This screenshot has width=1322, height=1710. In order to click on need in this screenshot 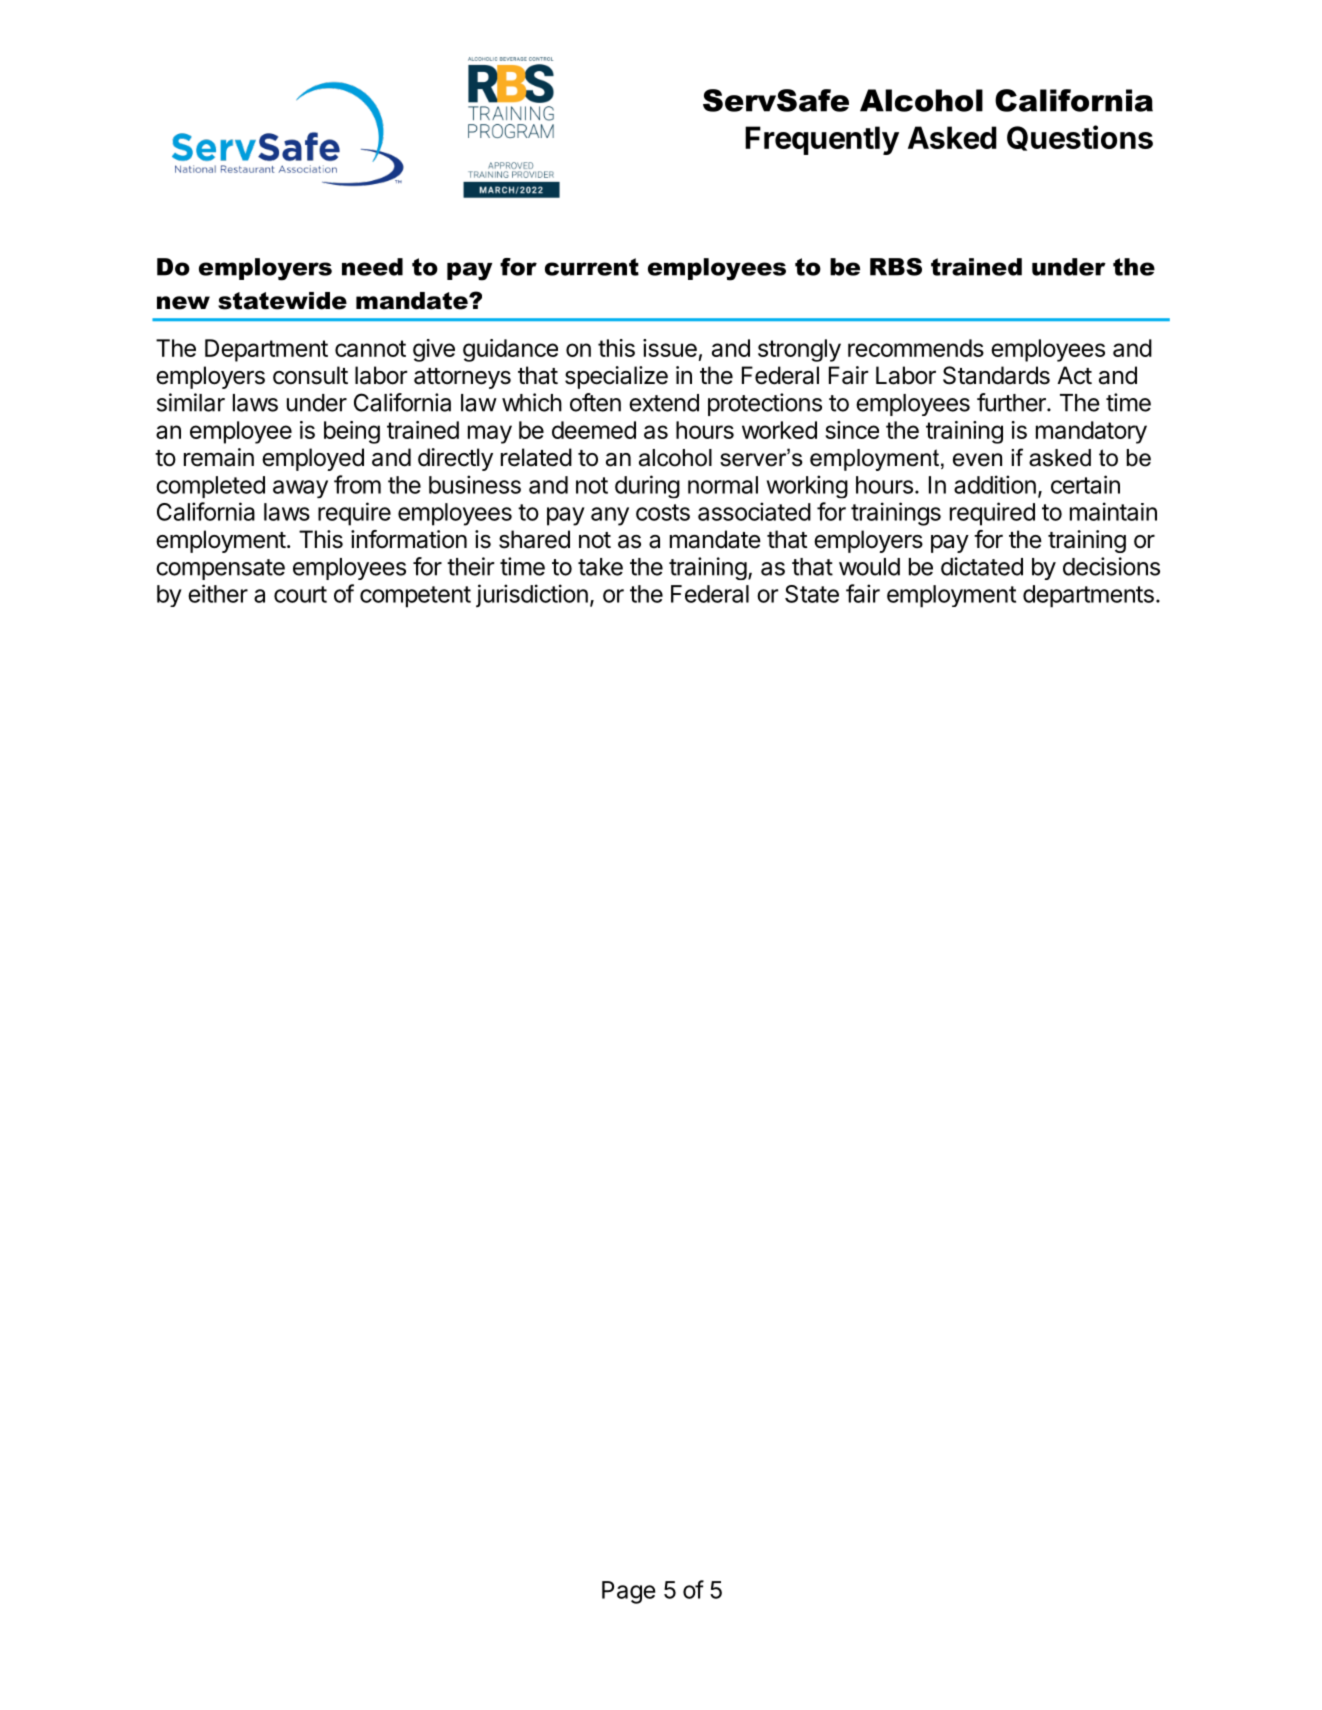, I will do `click(372, 267)`.
